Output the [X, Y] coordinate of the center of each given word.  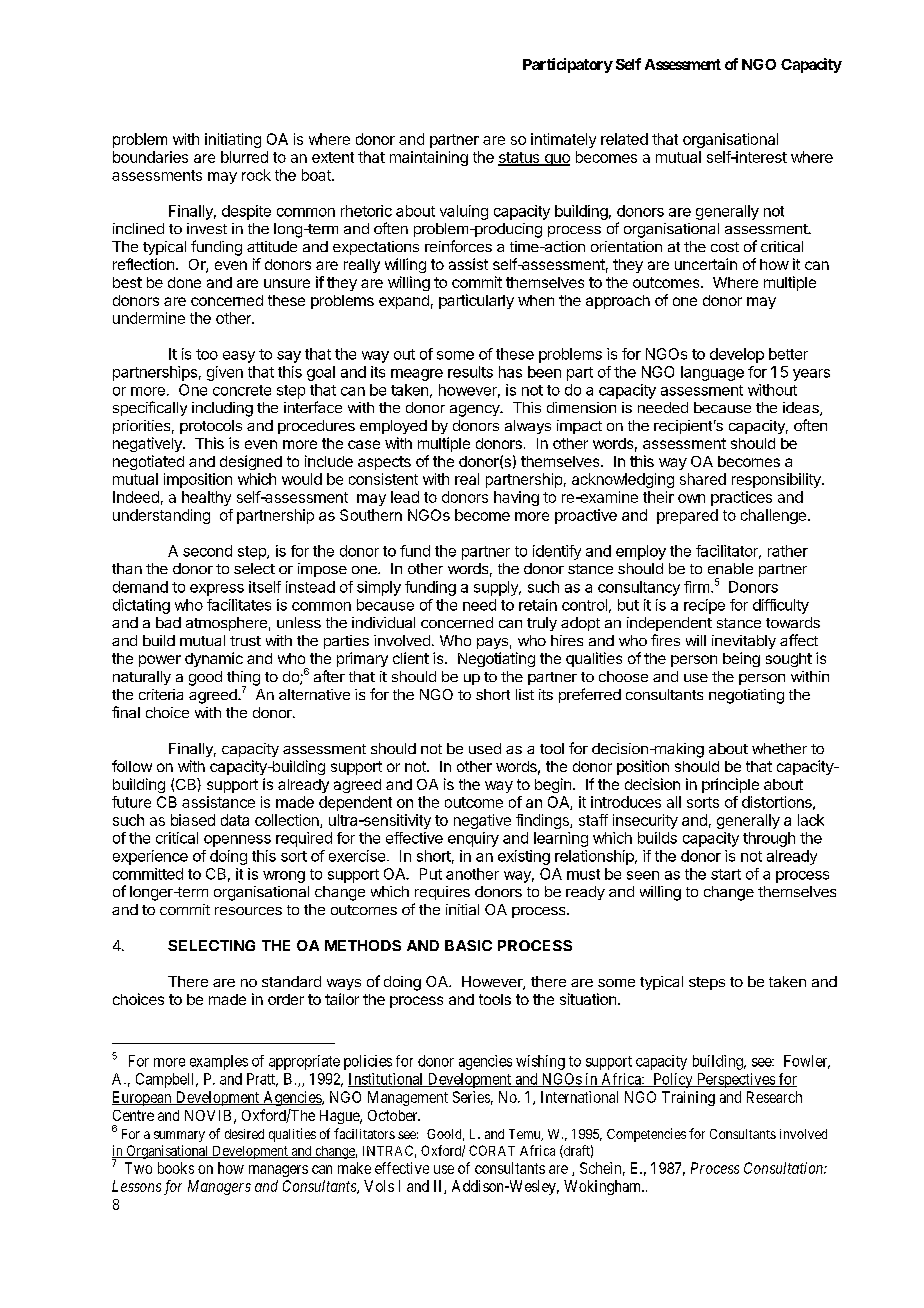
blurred [244, 157]
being [741, 659]
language [712, 373]
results [470, 372]
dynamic [214, 659]
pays [492, 643]
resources [248, 911]
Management [408, 1098]
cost [725, 247]
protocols [211, 427]
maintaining [429, 158]
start [726, 874]
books [176, 1168]
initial [462, 909]
